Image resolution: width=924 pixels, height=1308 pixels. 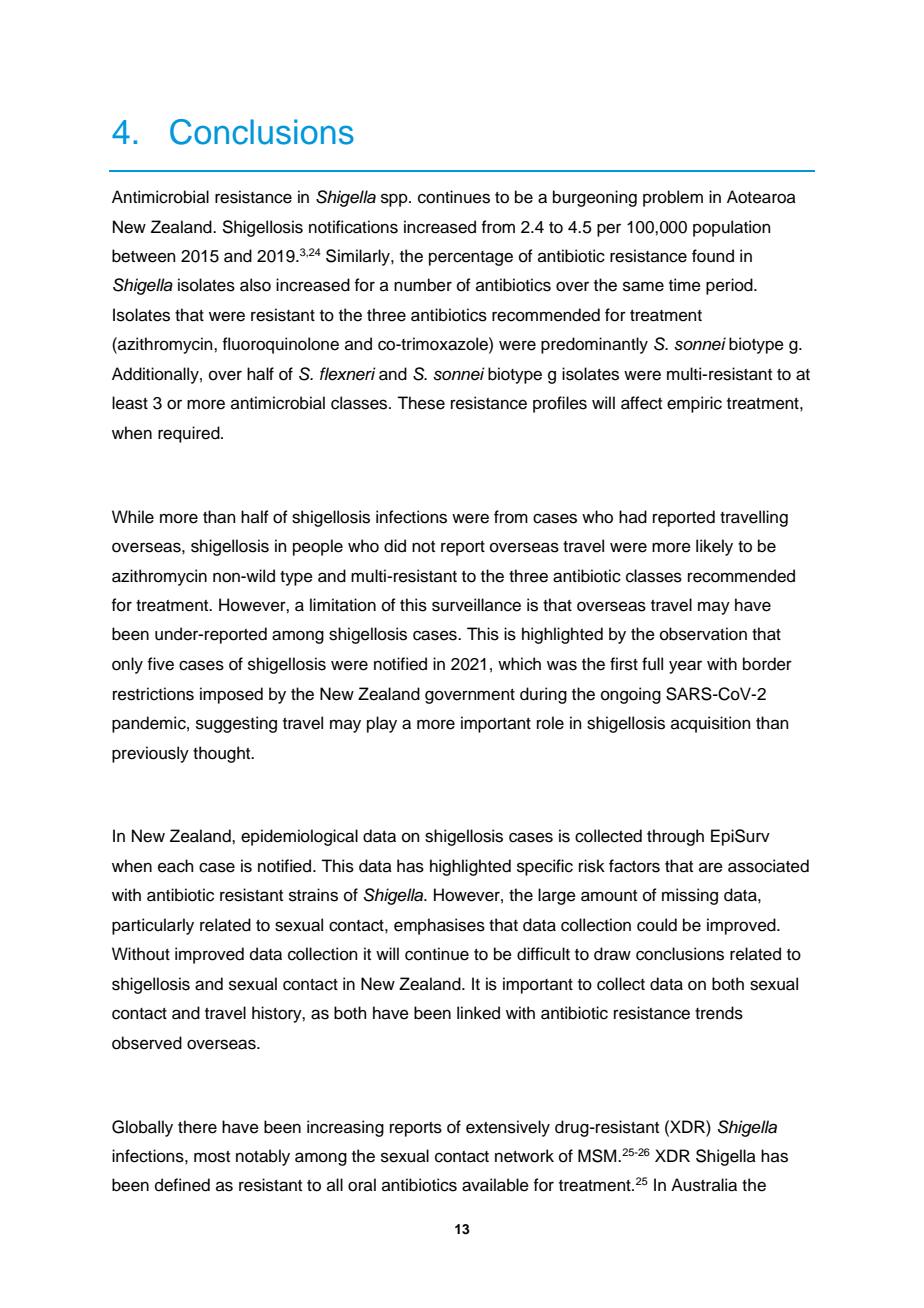 I want to click on between, so click(x=144, y=256).
